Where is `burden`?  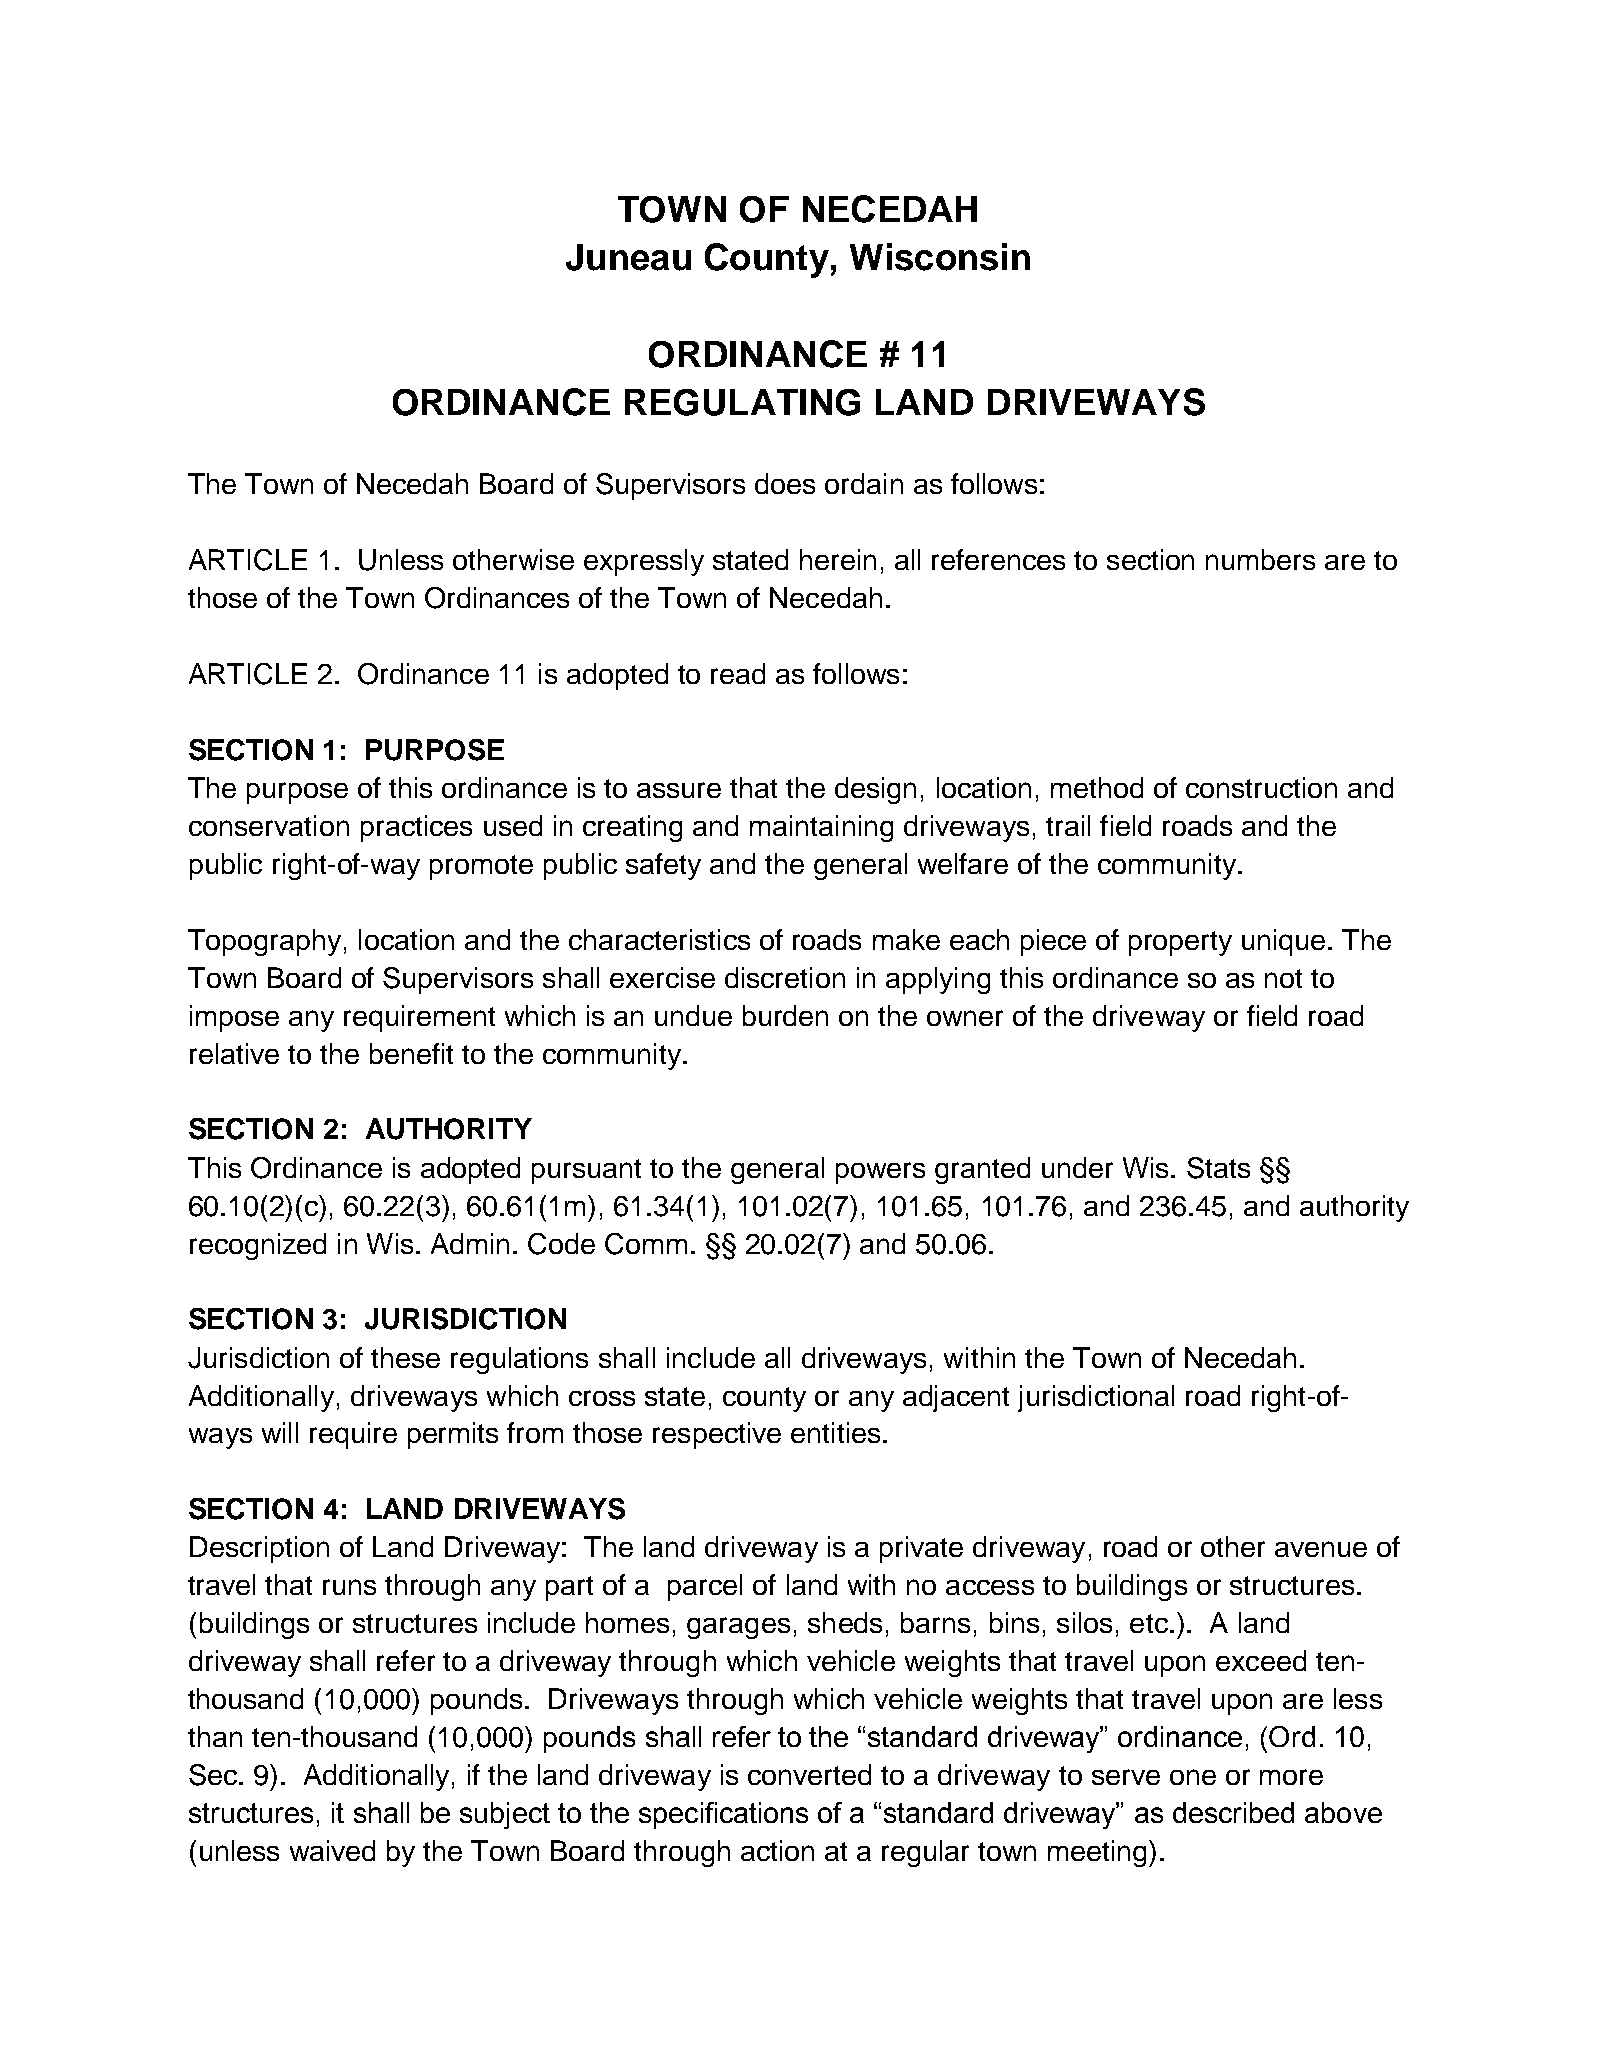 burden is located at coordinates (785, 1015).
